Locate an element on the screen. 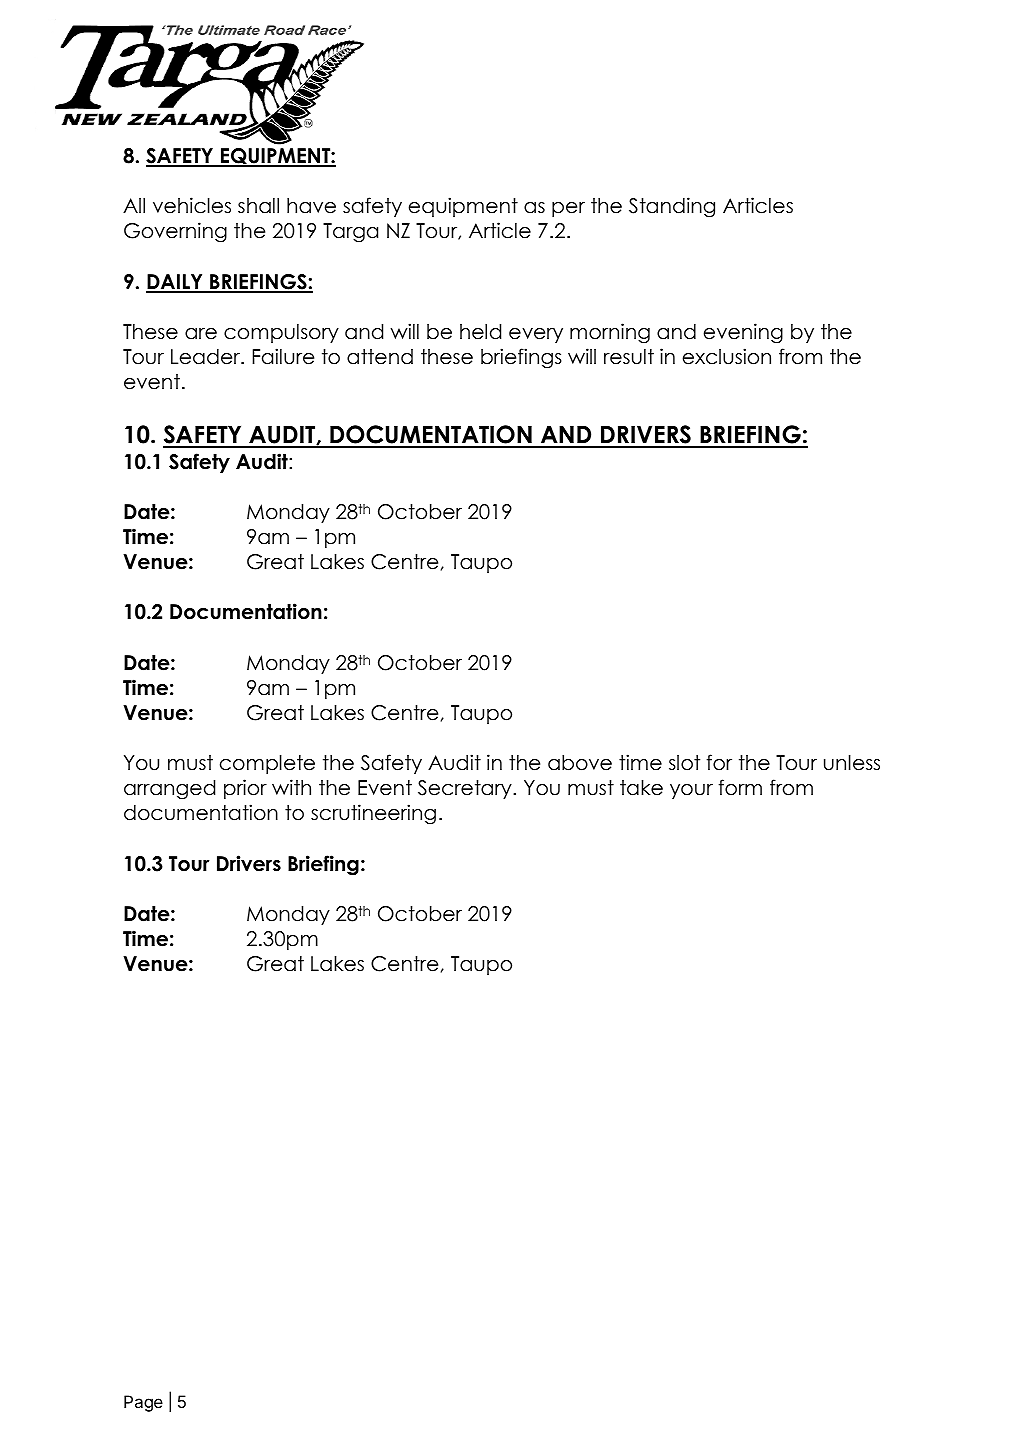  take is located at coordinates (641, 788).
